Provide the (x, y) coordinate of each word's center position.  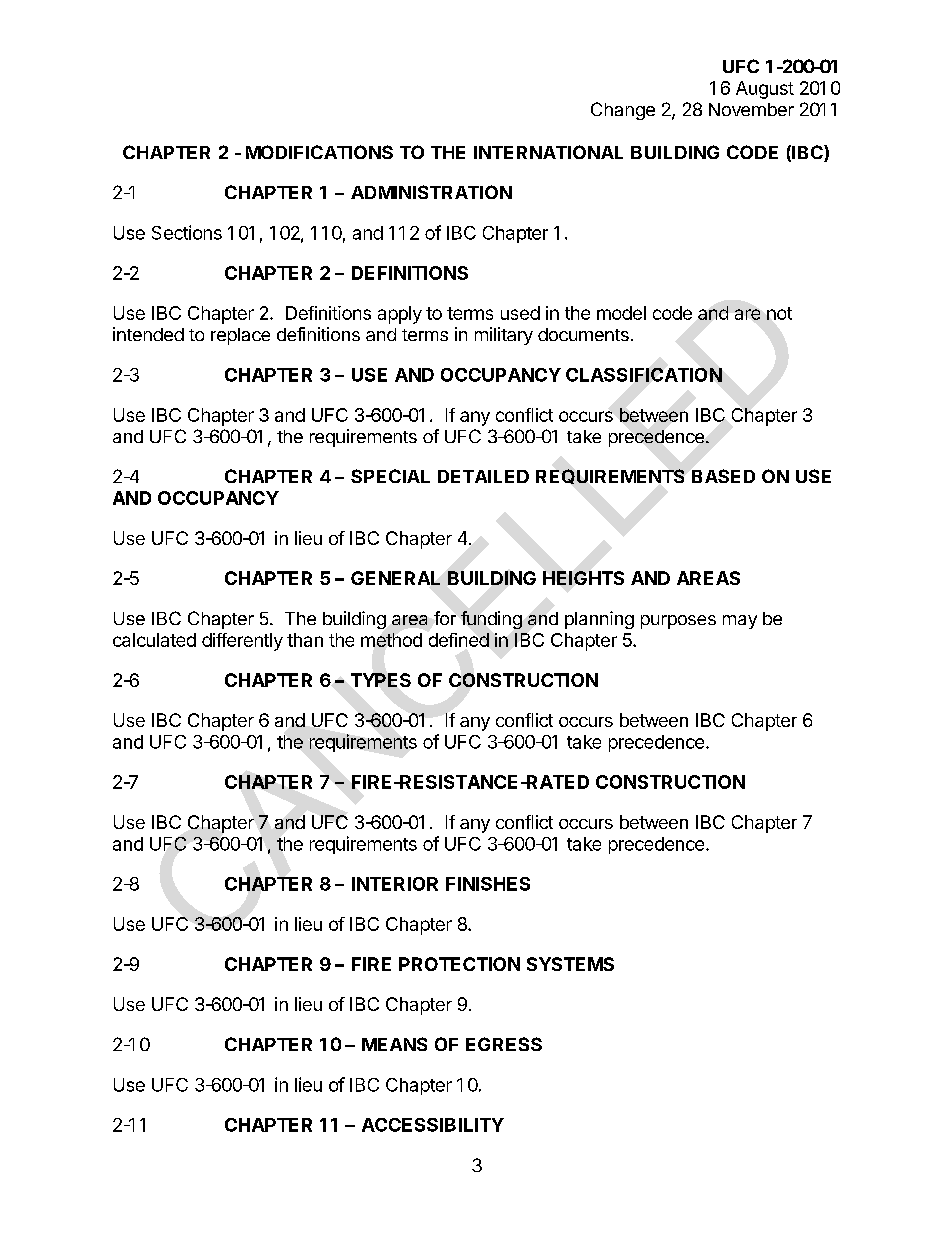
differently (242, 642)
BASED (723, 476)
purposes (678, 622)
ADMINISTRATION (431, 192)
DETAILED (483, 476)
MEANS (394, 1044)
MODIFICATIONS (319, 152)
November (751, 109)
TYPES (381, 680)
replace (240, 336)
